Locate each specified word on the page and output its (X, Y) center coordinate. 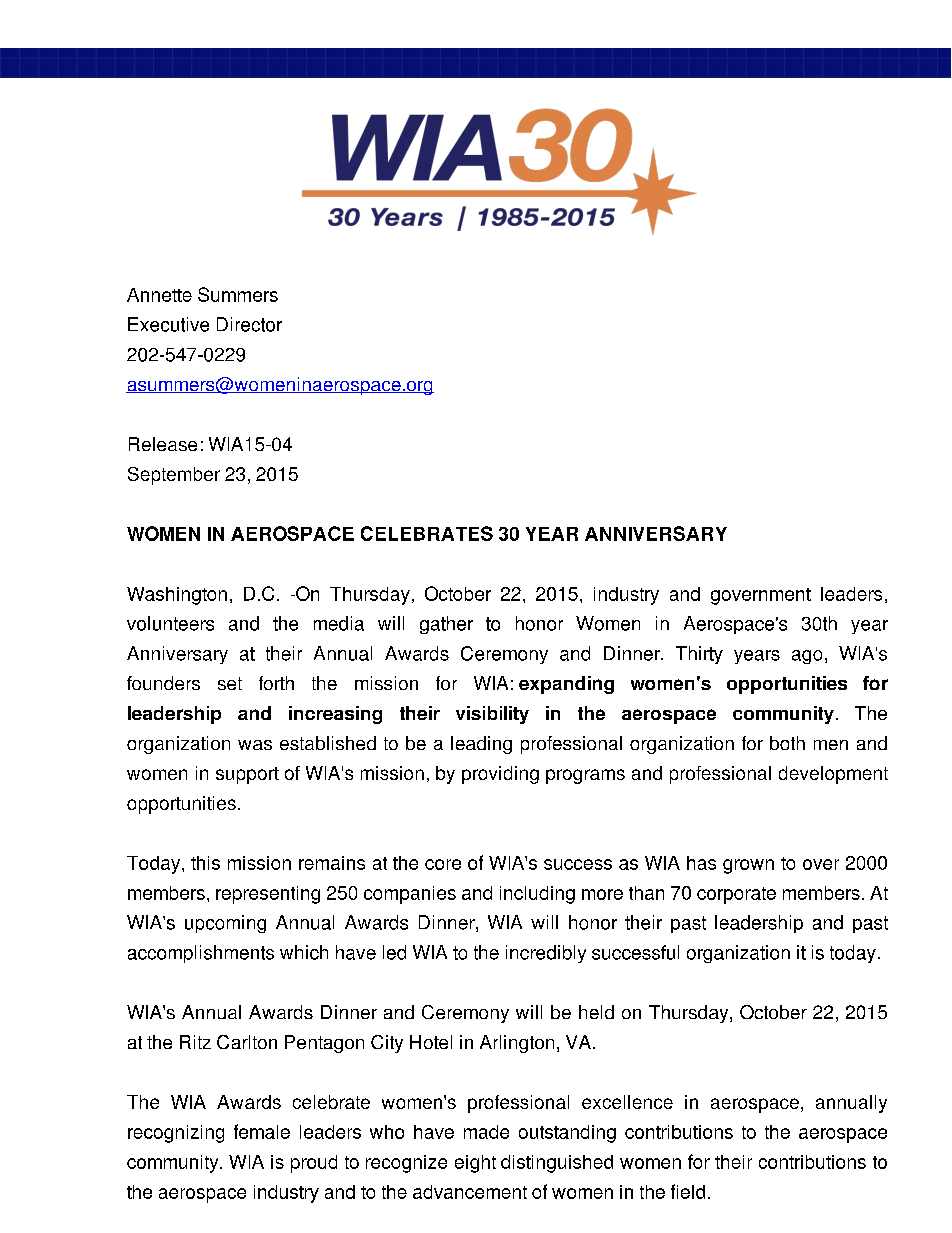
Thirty (699, 655)
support (247, 775)
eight (475, 1164)
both (787, 743)
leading (481, 745)
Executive (168, 324)
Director (249, 324)
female (262, 1131)
